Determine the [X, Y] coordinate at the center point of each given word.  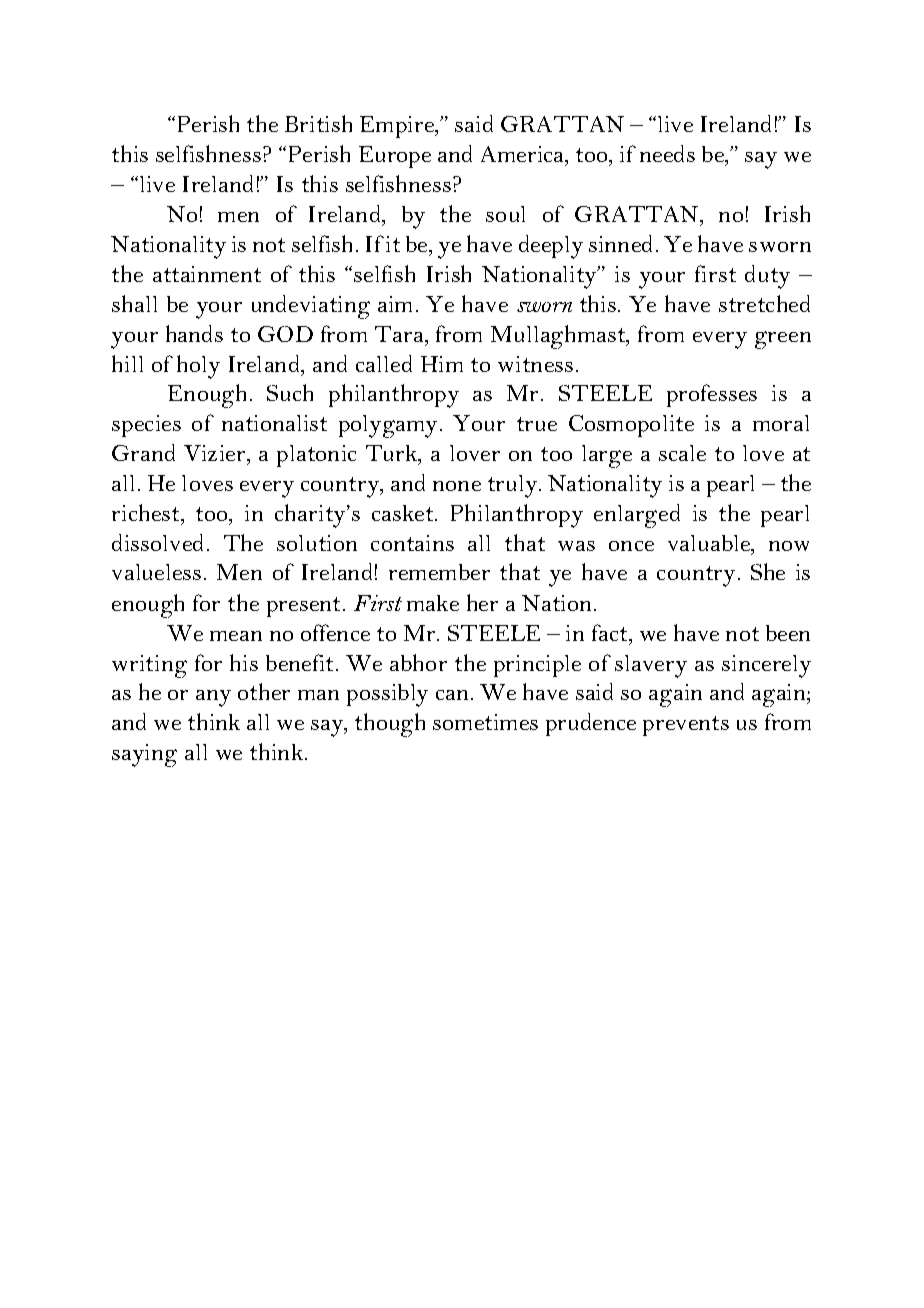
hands [194, 333]
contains [412, 543]
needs [667, 153]
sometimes [485, 722]
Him [442, 364]
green [783, 340]
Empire [398, 127]
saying [144, 755]
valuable [710, 544]
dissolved [157, 542]
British [318, 123]
